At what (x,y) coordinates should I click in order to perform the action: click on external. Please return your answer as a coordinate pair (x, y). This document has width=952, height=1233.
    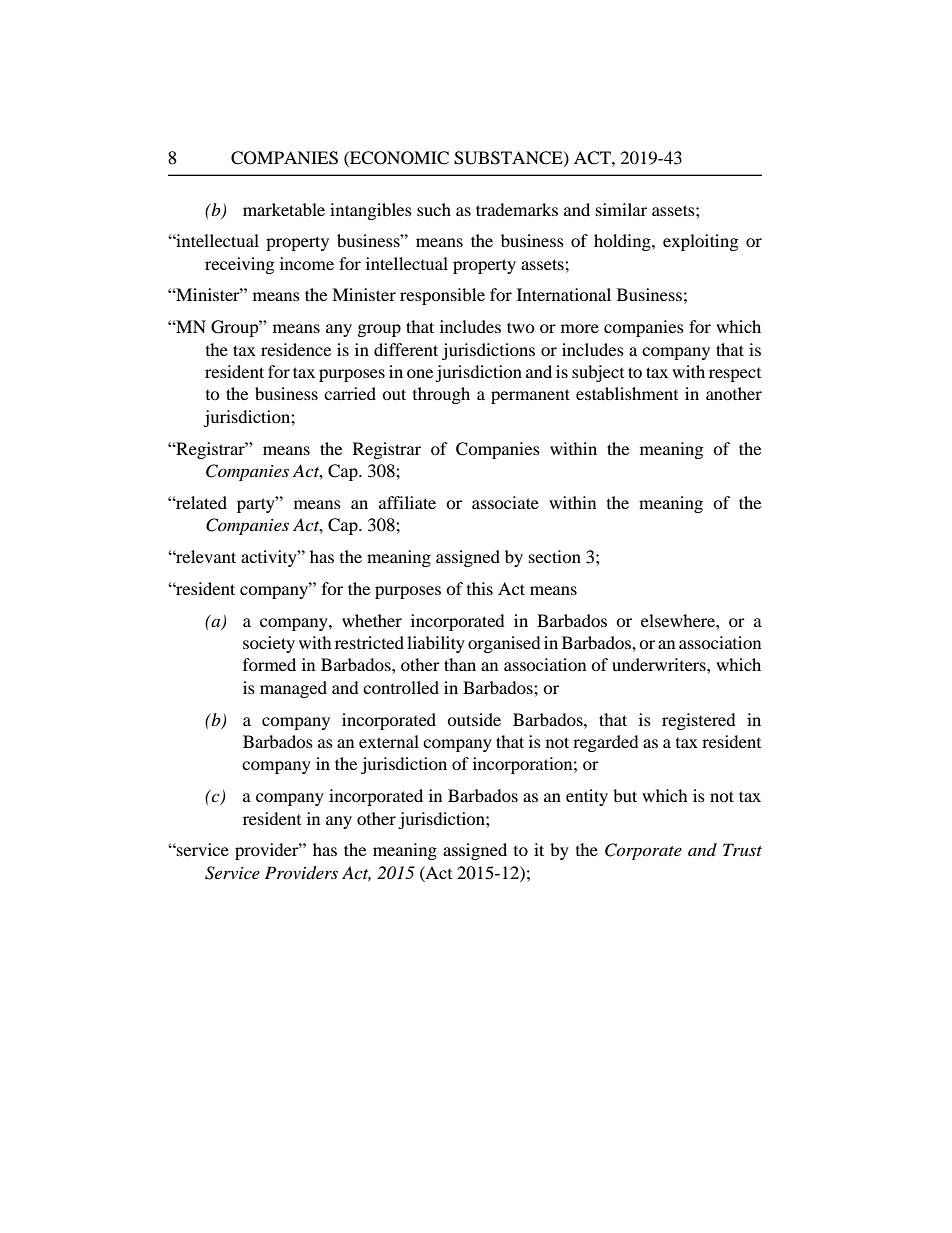
    Looking at the image, I should click on (389, 741).
